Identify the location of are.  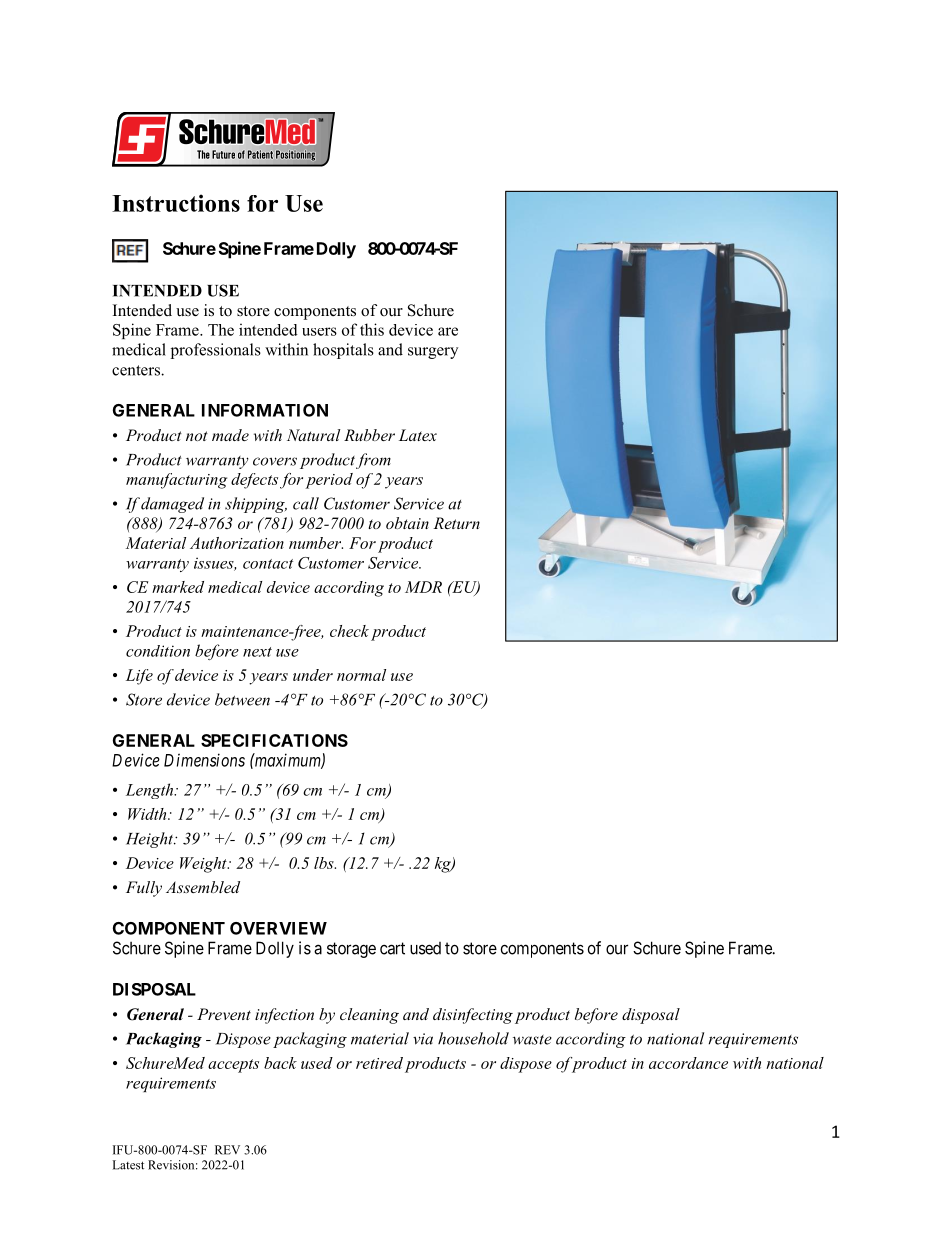
(448, 331).
